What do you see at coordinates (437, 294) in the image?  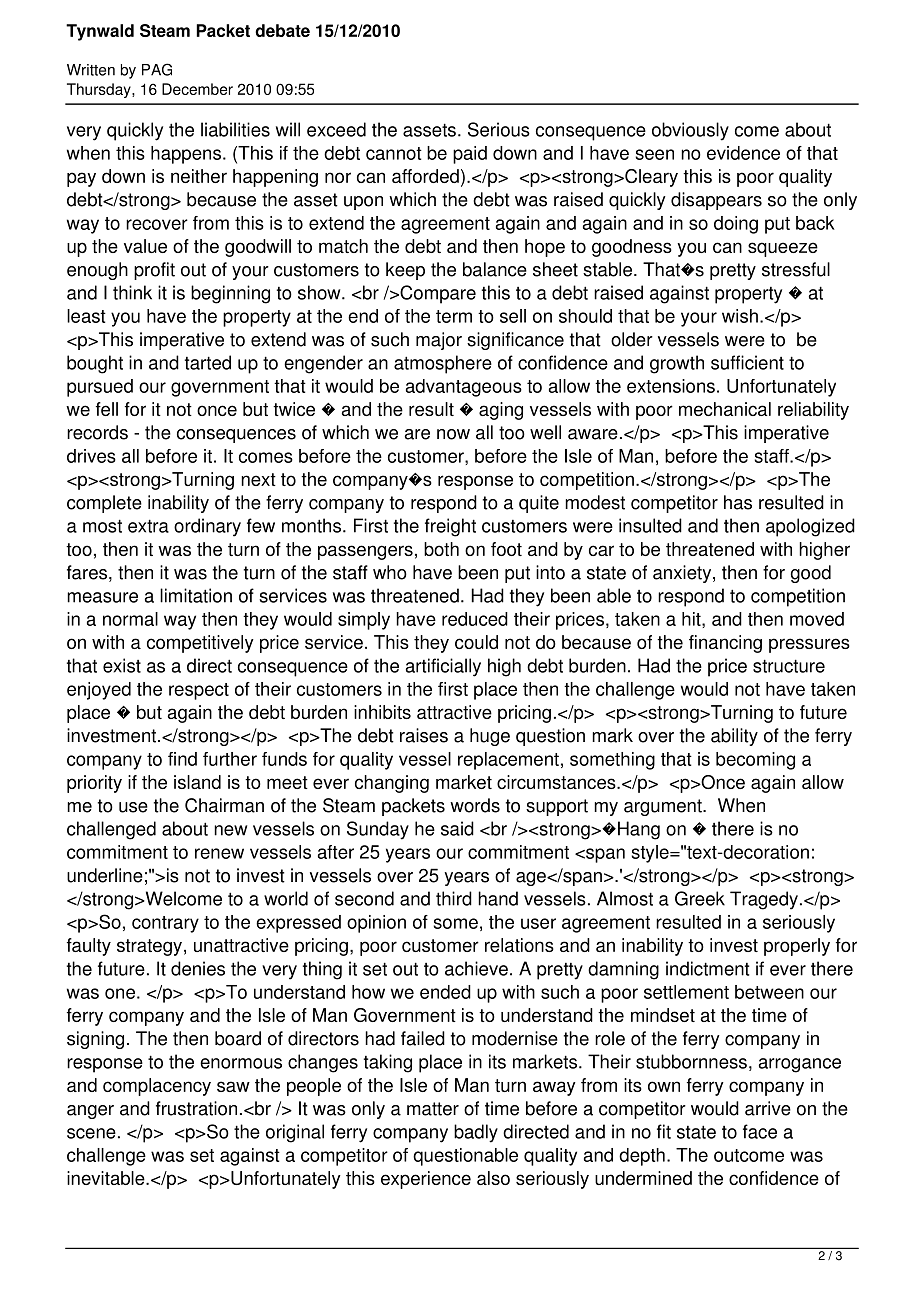 I see `Compare` at bounding box center [437, 294].
